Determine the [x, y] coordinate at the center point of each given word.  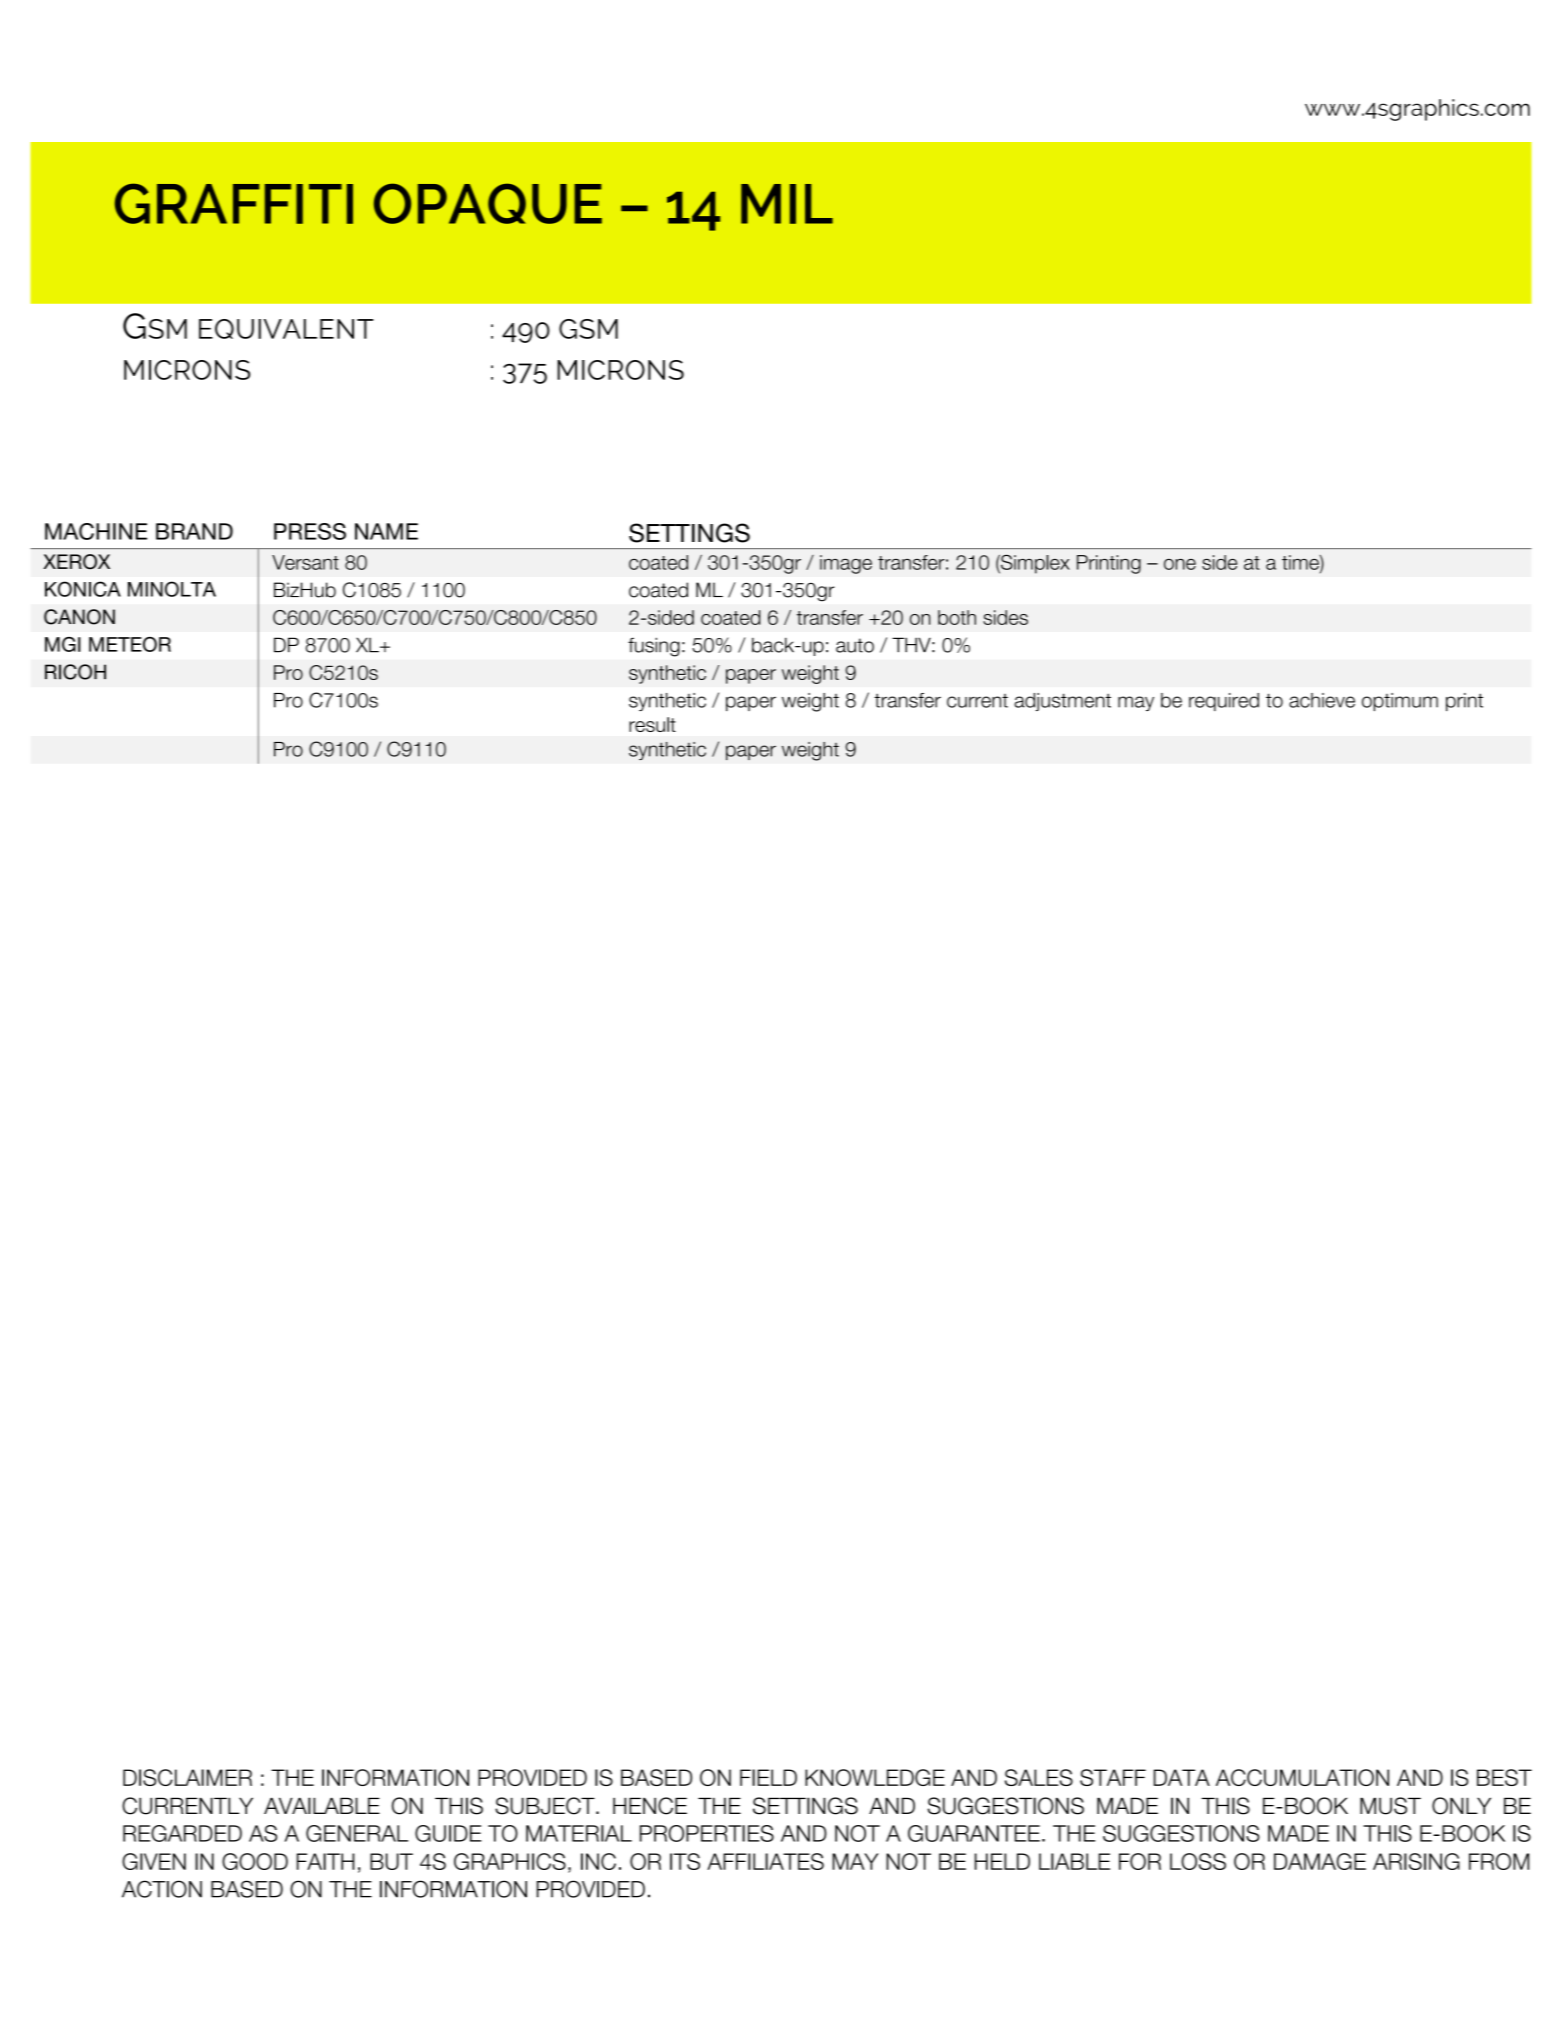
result [652, 724]
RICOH [75, 672]
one [1180, 564]
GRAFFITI [234, 203]
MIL [787, 204]
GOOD [255, 1861]
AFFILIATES [765, 1861]
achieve [1322, 700]
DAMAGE [1320, 1861]
